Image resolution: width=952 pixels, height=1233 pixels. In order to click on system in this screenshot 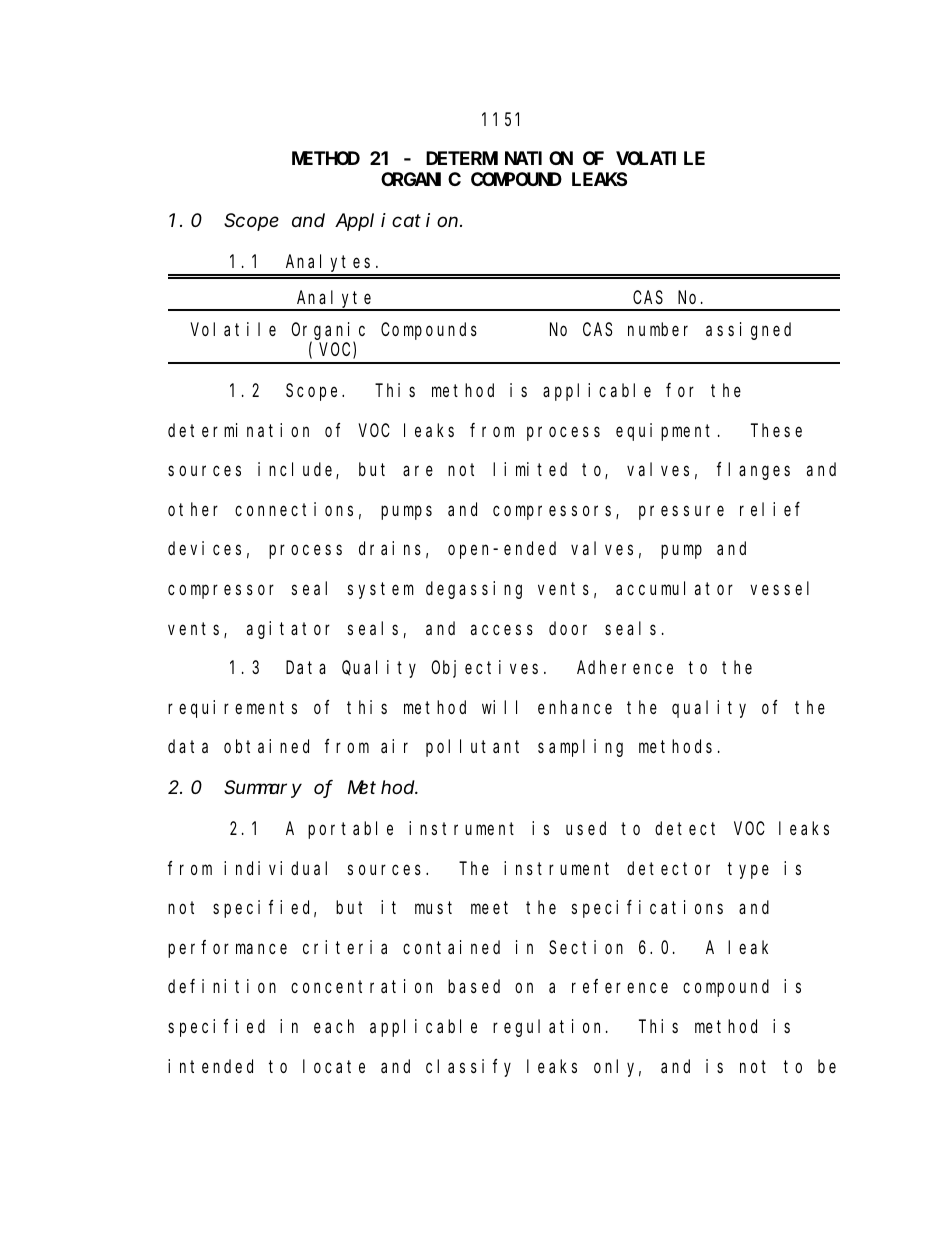, I will do `click(381, 591)`.
